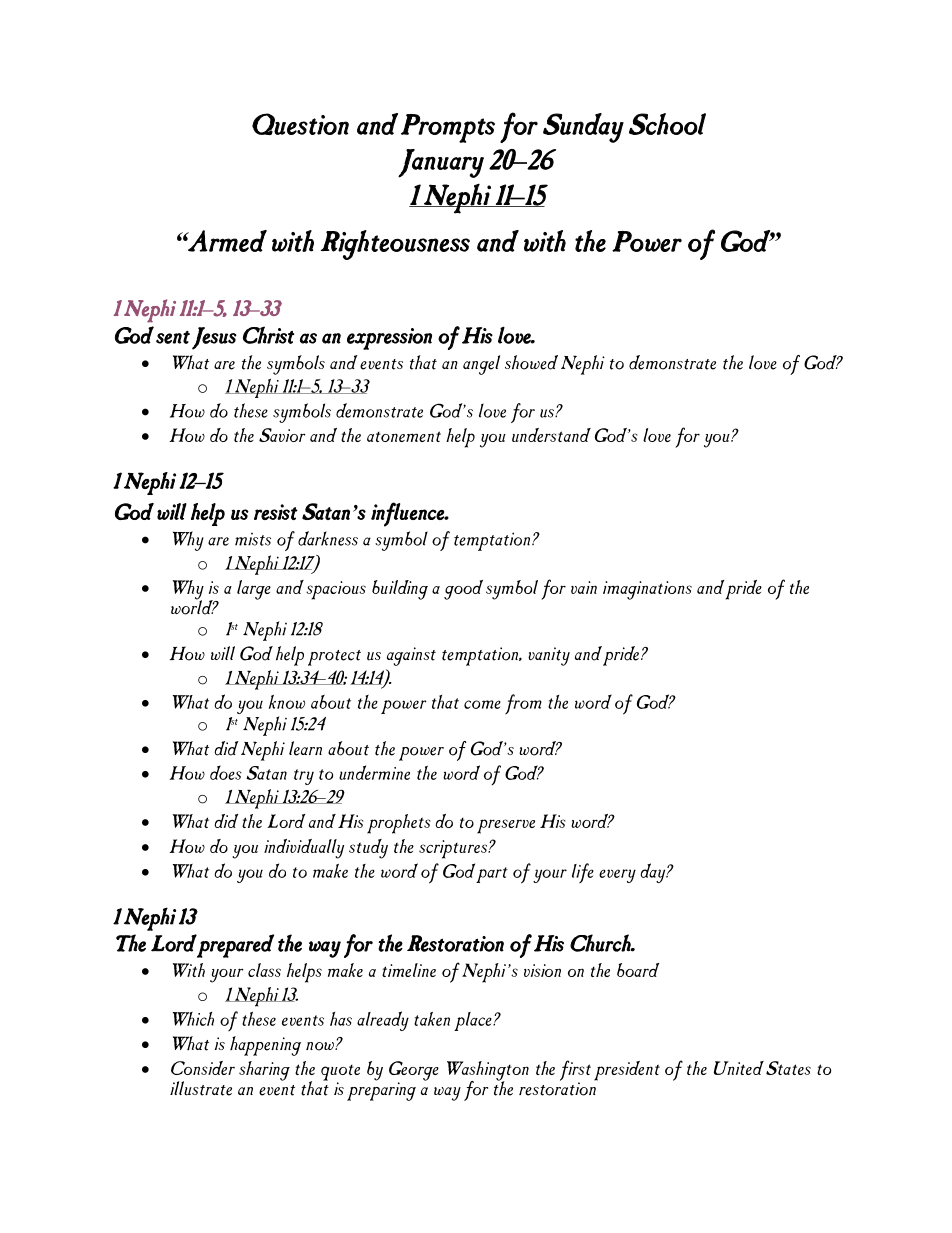 The height and width of the screenshot is (1233, 952). Describe the element at coordinates (264, 1071) in the screenshot. I see `sharing` at that location.
